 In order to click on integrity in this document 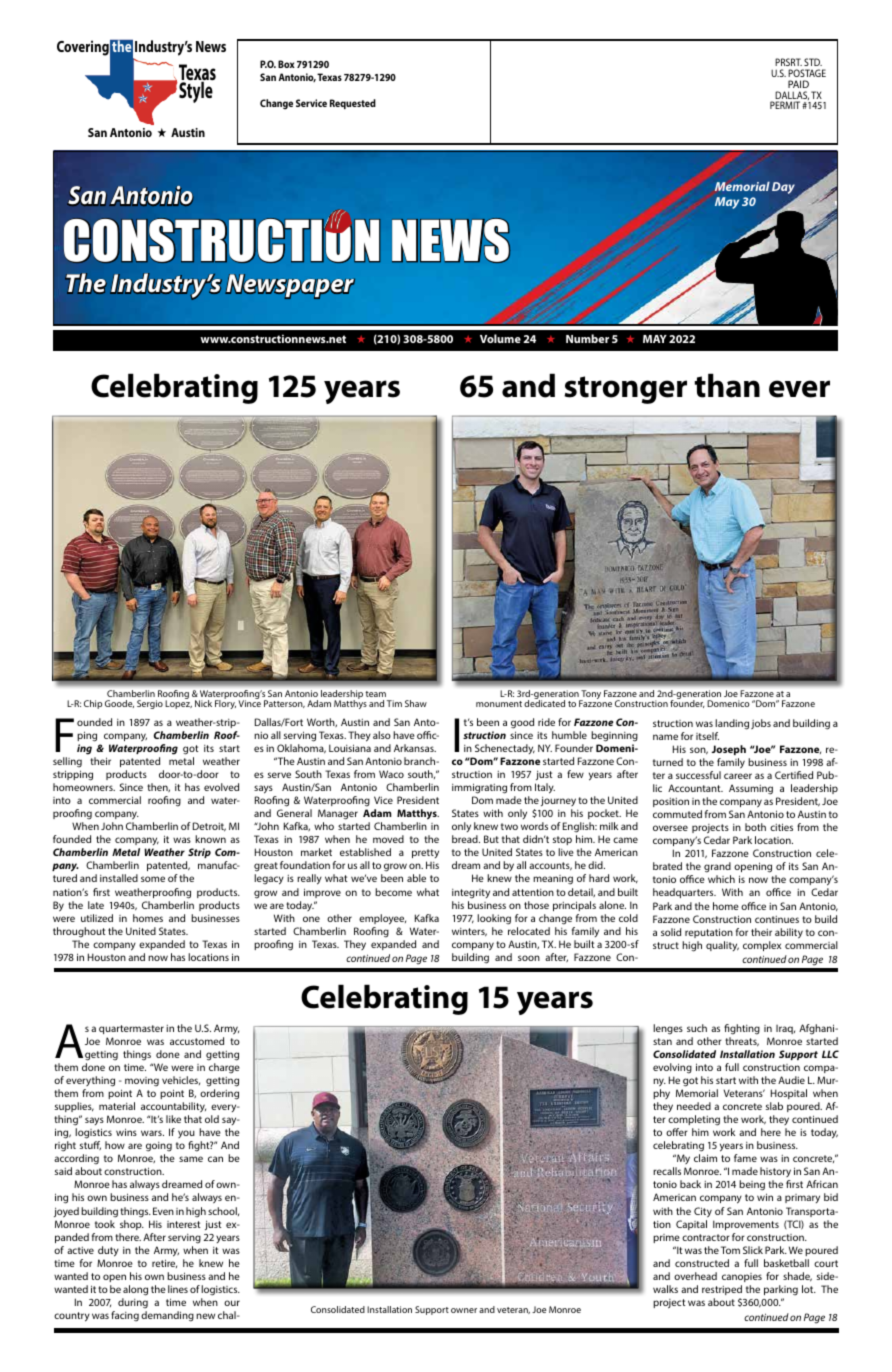, I will do `click(471, 894)`.
